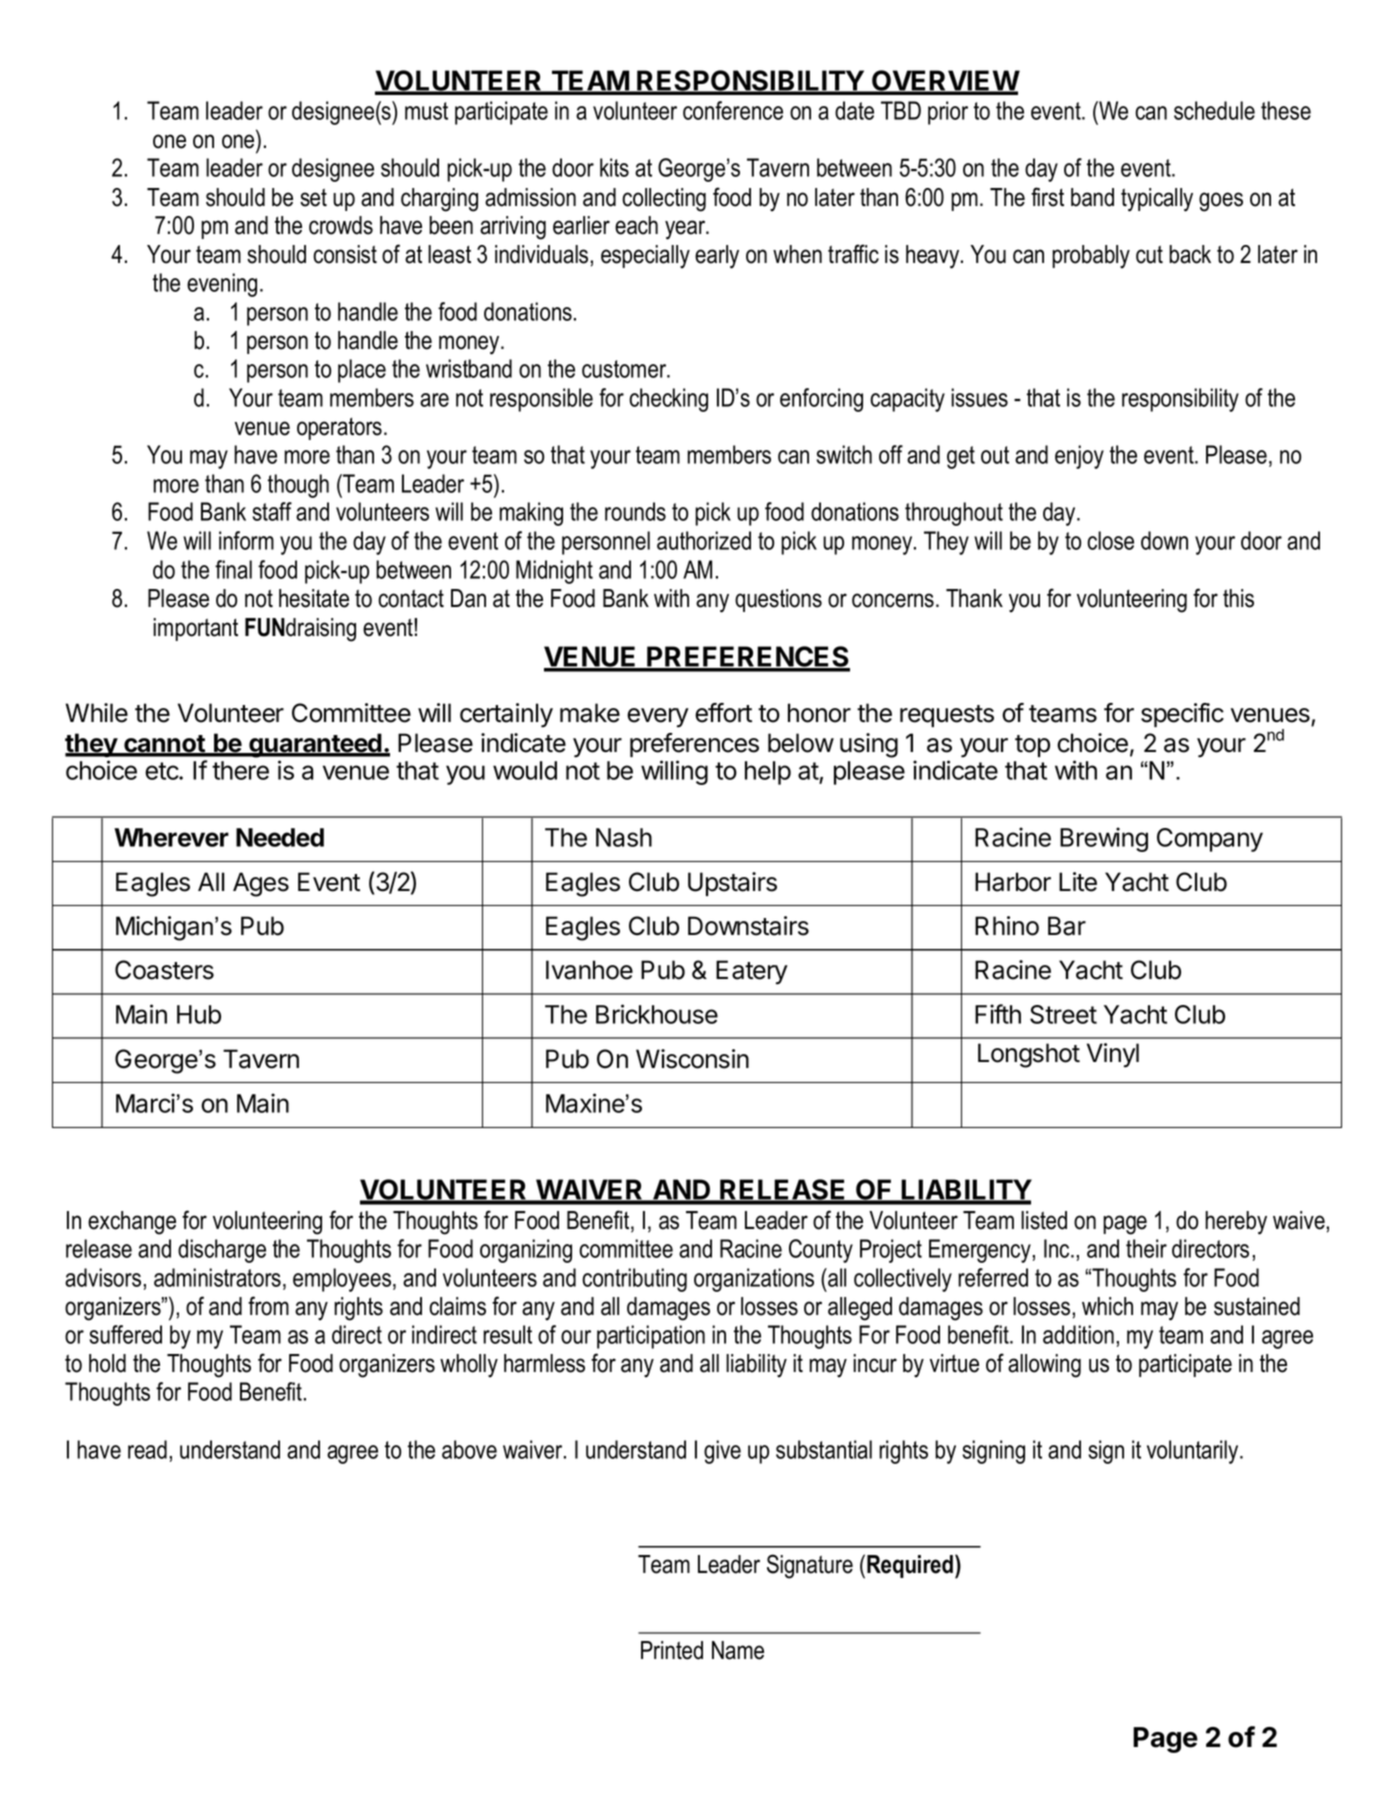  Describe the element at coordinates (313, 197) in the document. I see `set` at that location.
